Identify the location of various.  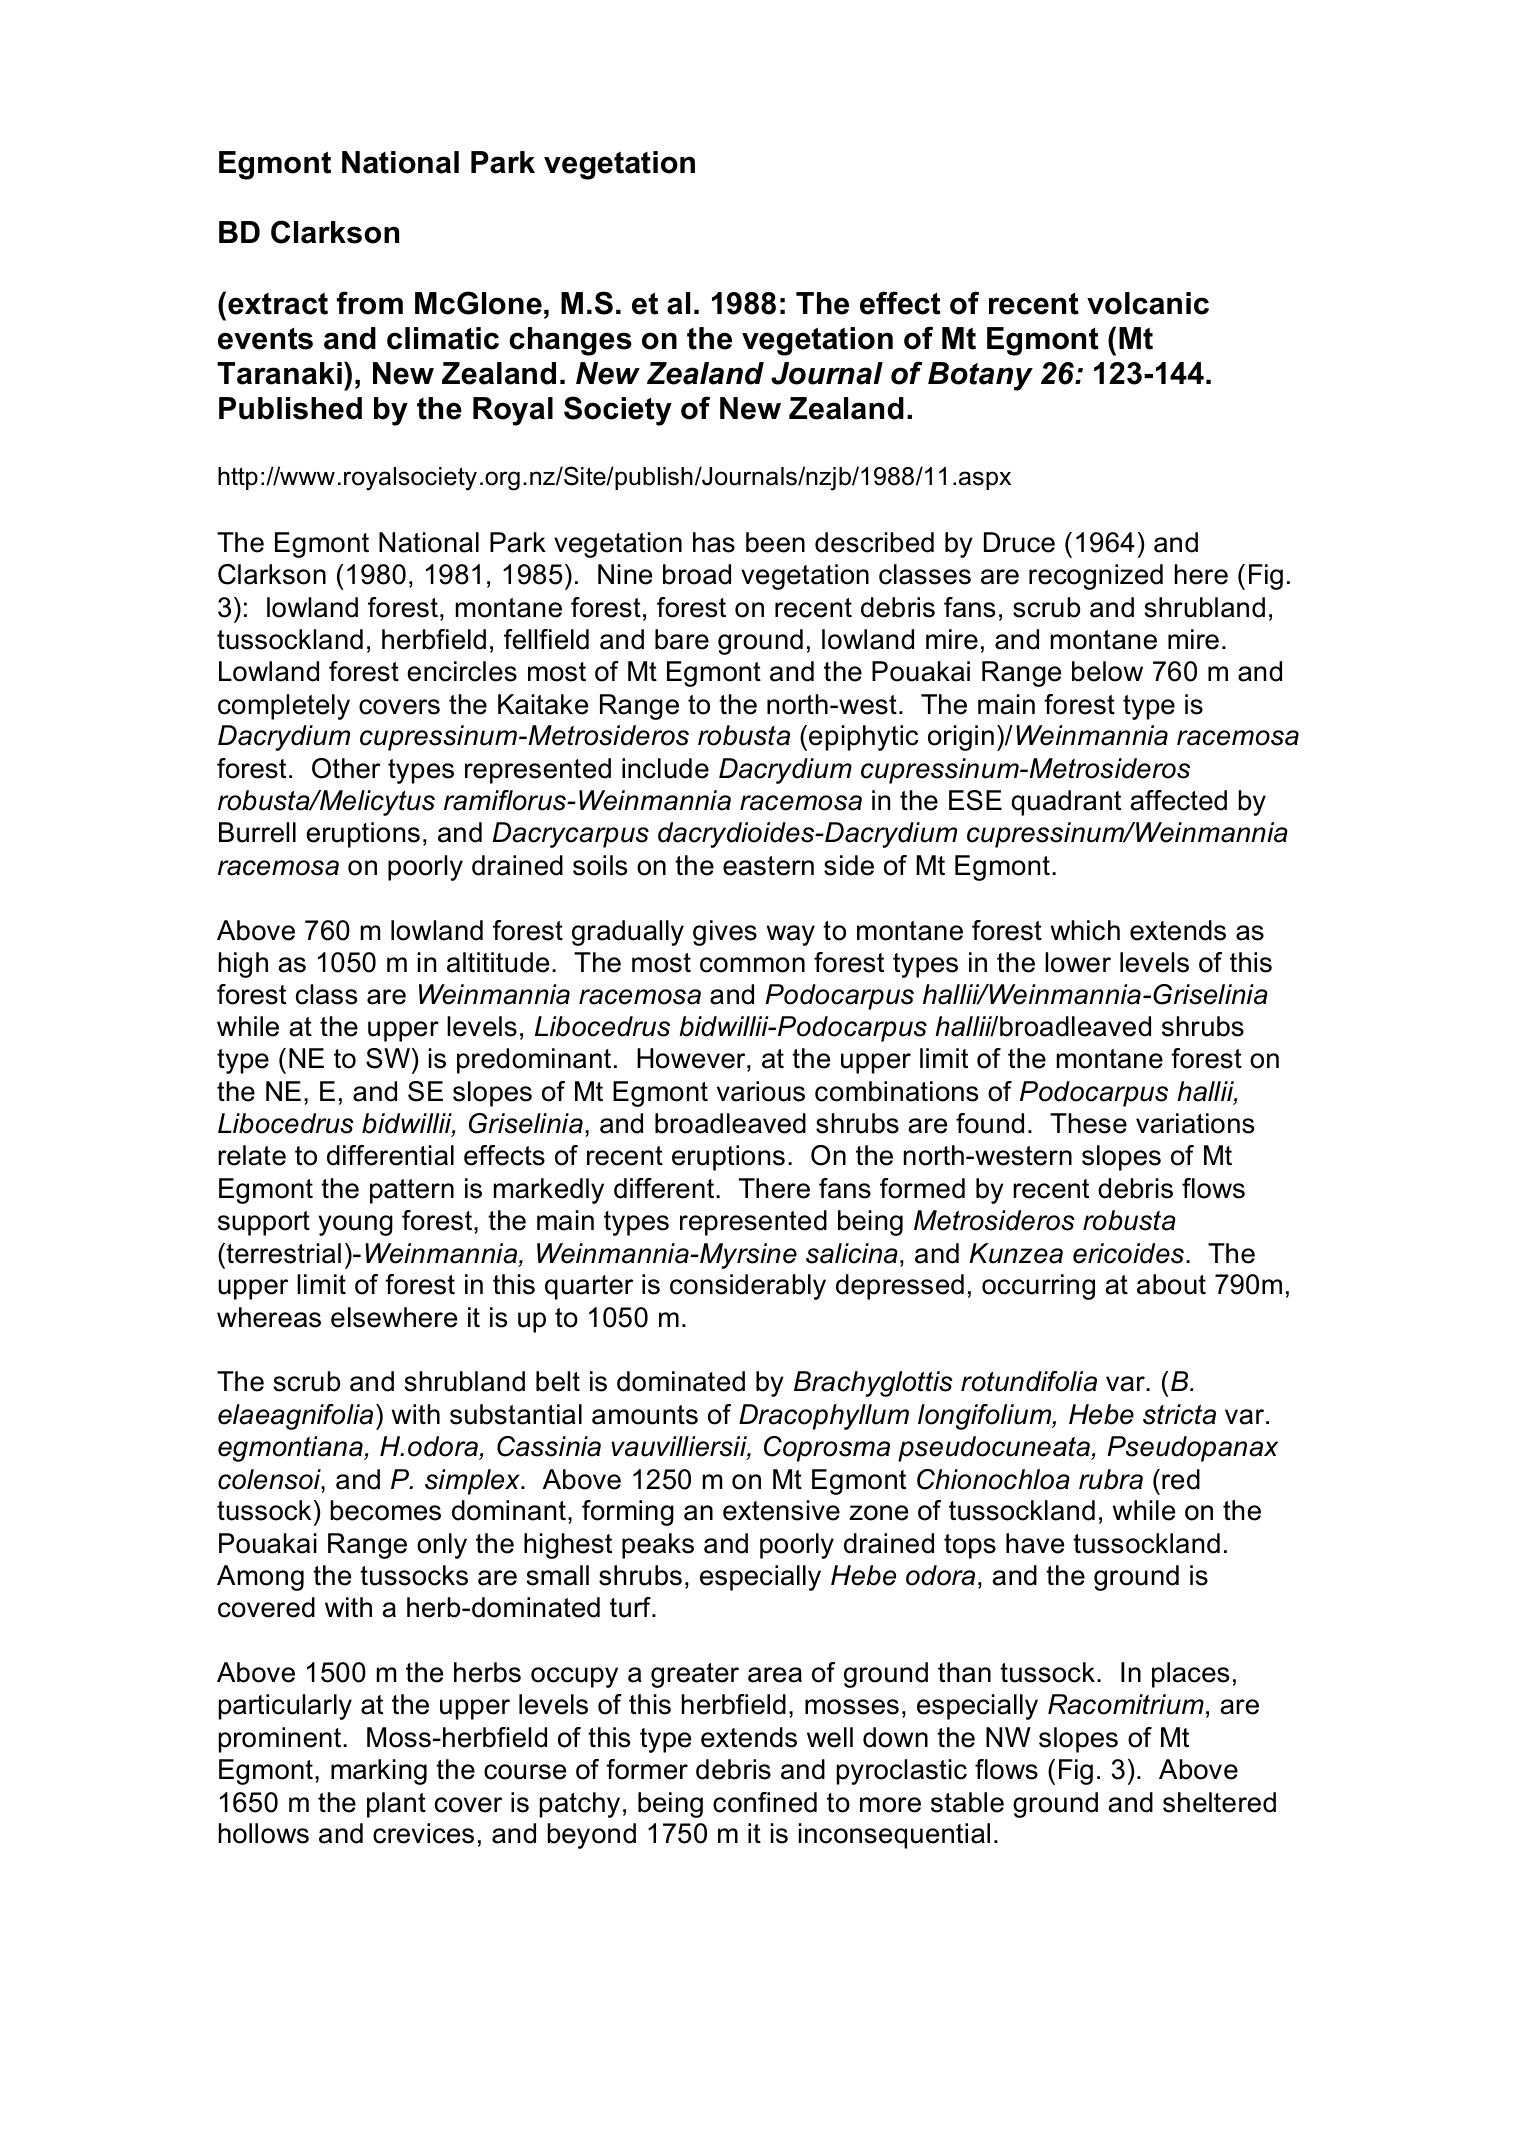
(761, 1091).
